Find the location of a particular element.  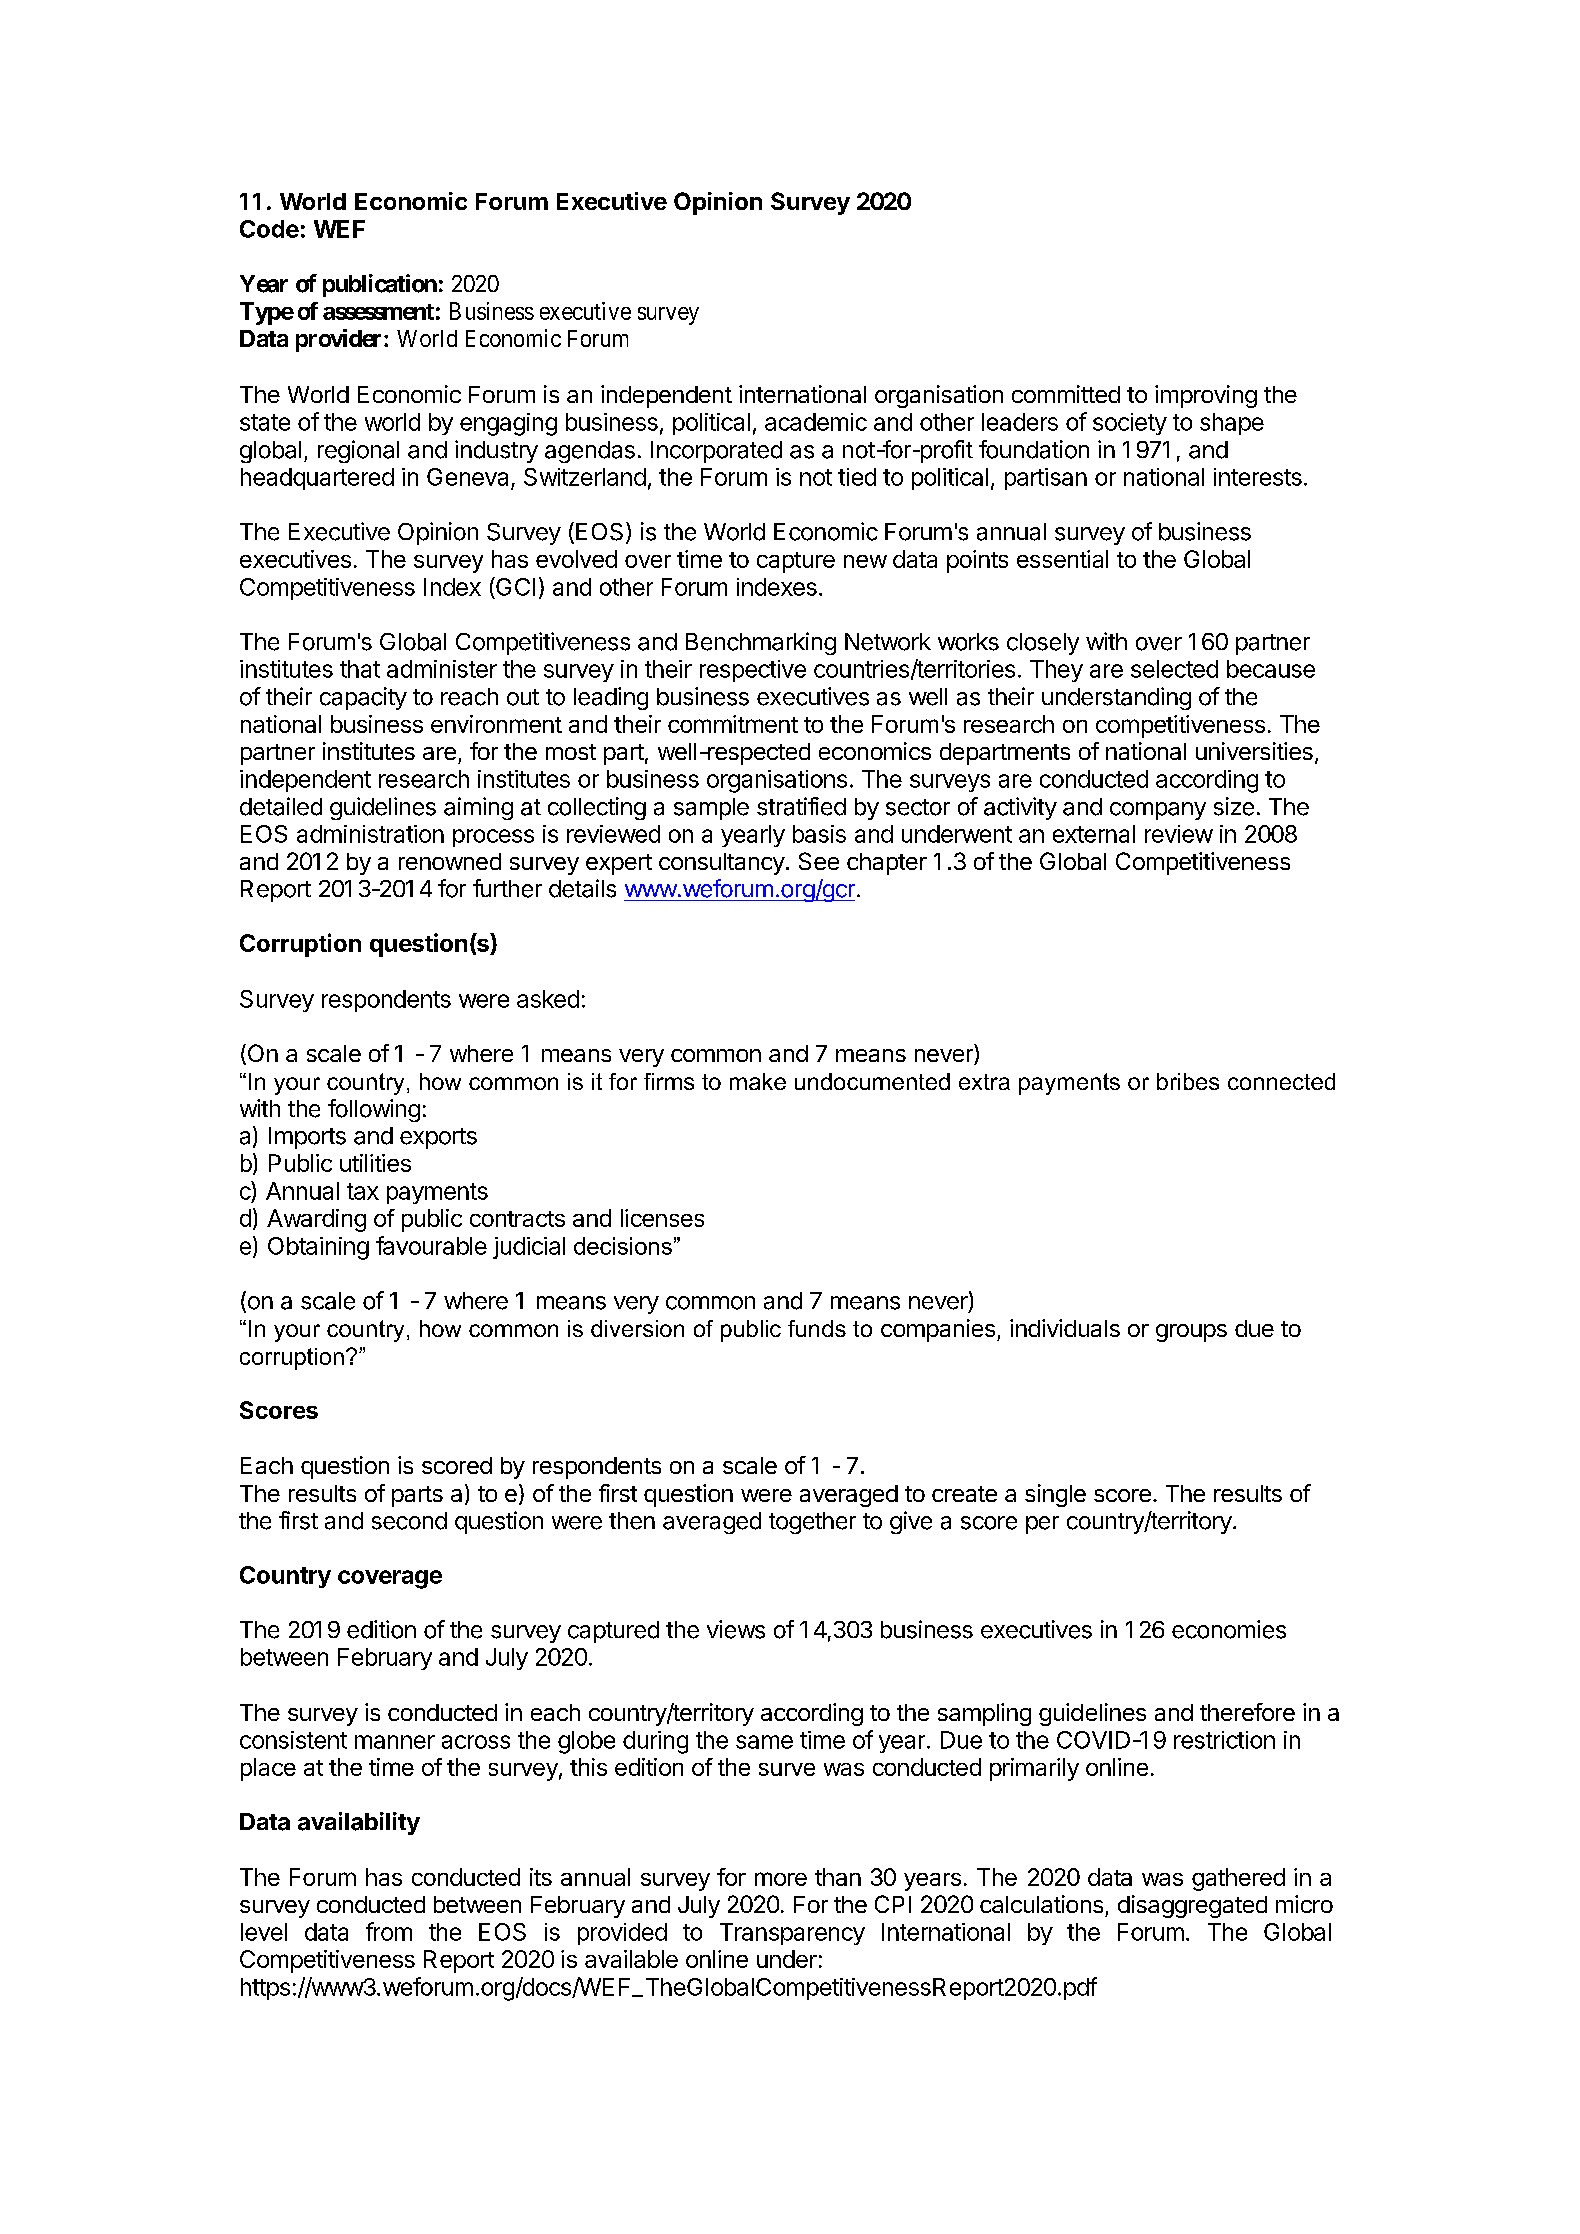

assessment is located at coordinates (378, 312).
